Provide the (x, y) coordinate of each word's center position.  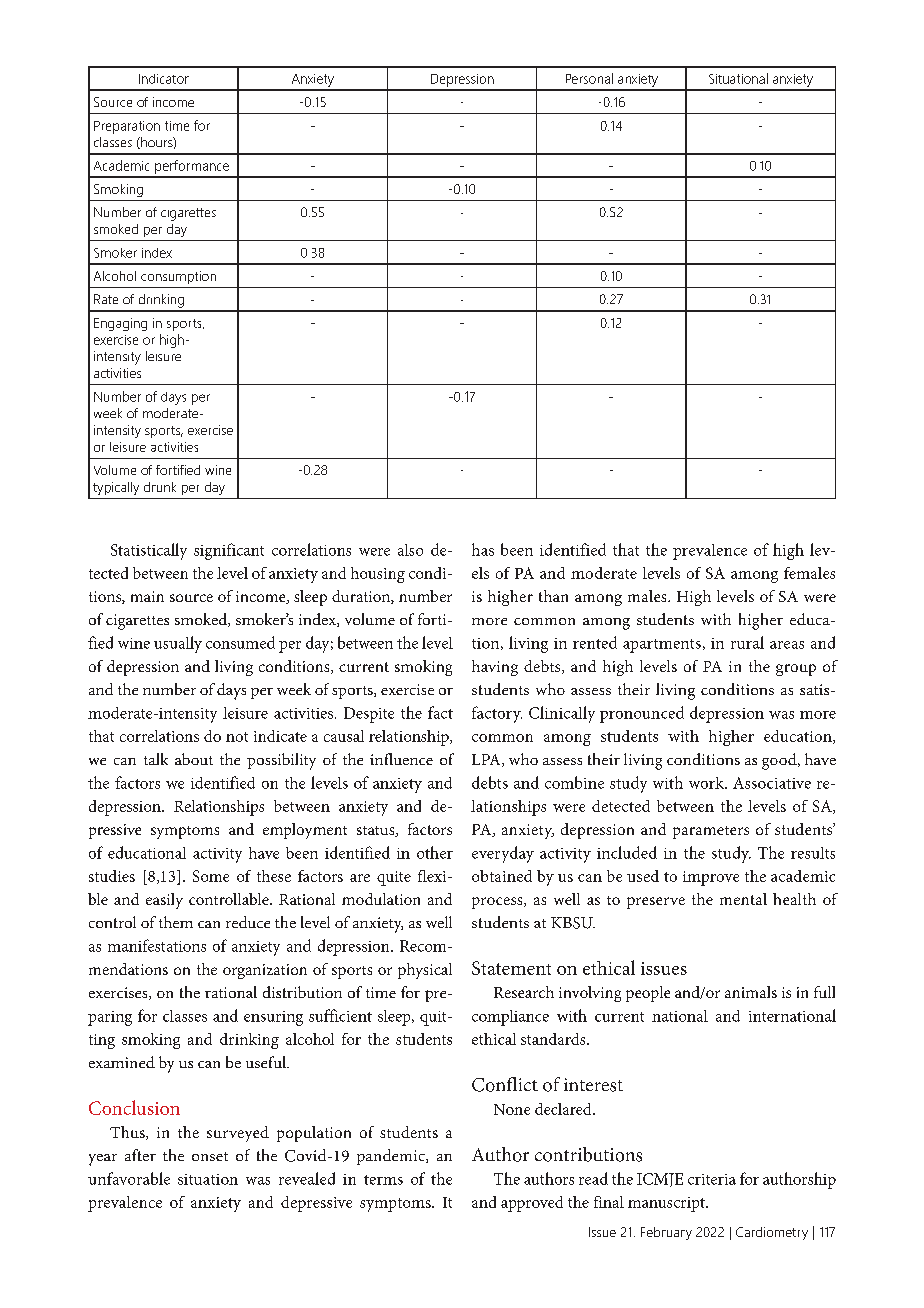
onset (210, 1156)
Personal (589, 78)
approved (532, 1204)
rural (747, 642)
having (495, 668)
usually (178, 644)
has (483, 549)
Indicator (164, 79)
